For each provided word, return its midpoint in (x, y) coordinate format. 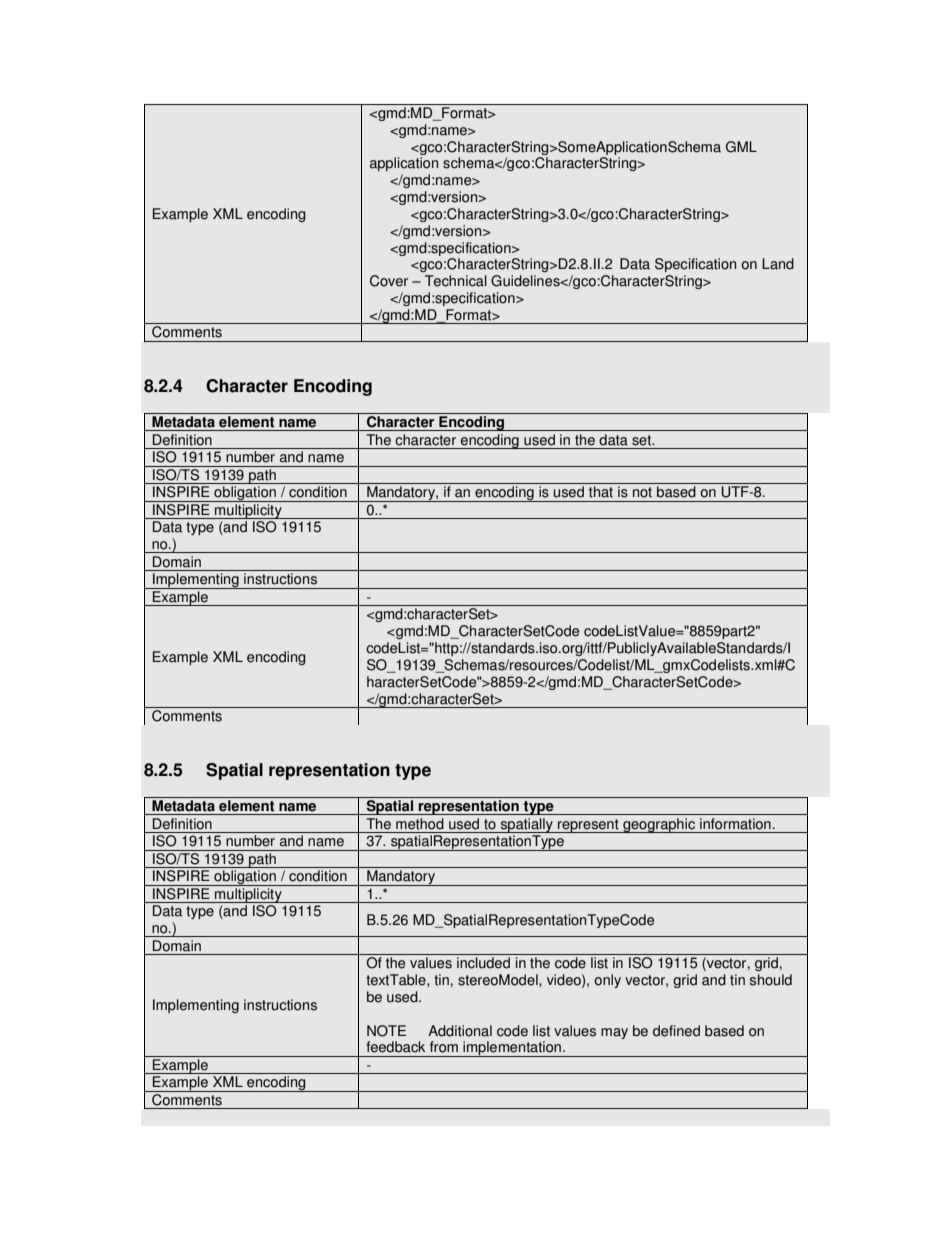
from (444, 1047)
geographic (659, 825)
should (771, 980)
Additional (460, 1031)
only (607, 981)
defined (676, 1031)
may (614, 1033)
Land (778, 264)
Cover (389, 281)
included (483, 963)
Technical (456, 281)
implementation (512, 1049)
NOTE (386, 1031)
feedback (395, 1047)
